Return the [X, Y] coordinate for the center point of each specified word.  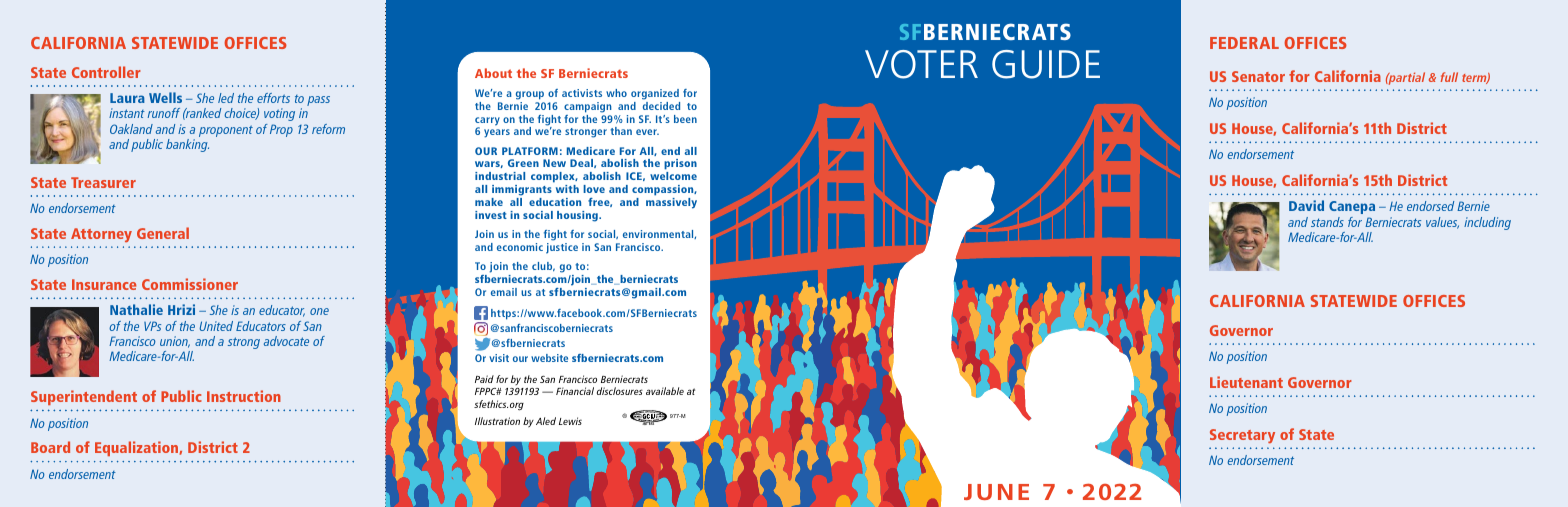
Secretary [1242, 436]
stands [1327, 222]
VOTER [921, 64]
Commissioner [190, 284]
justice [562, 248]
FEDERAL [1244, 43]
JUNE [996, 492]
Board [50, 447]
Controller [106, 72]
